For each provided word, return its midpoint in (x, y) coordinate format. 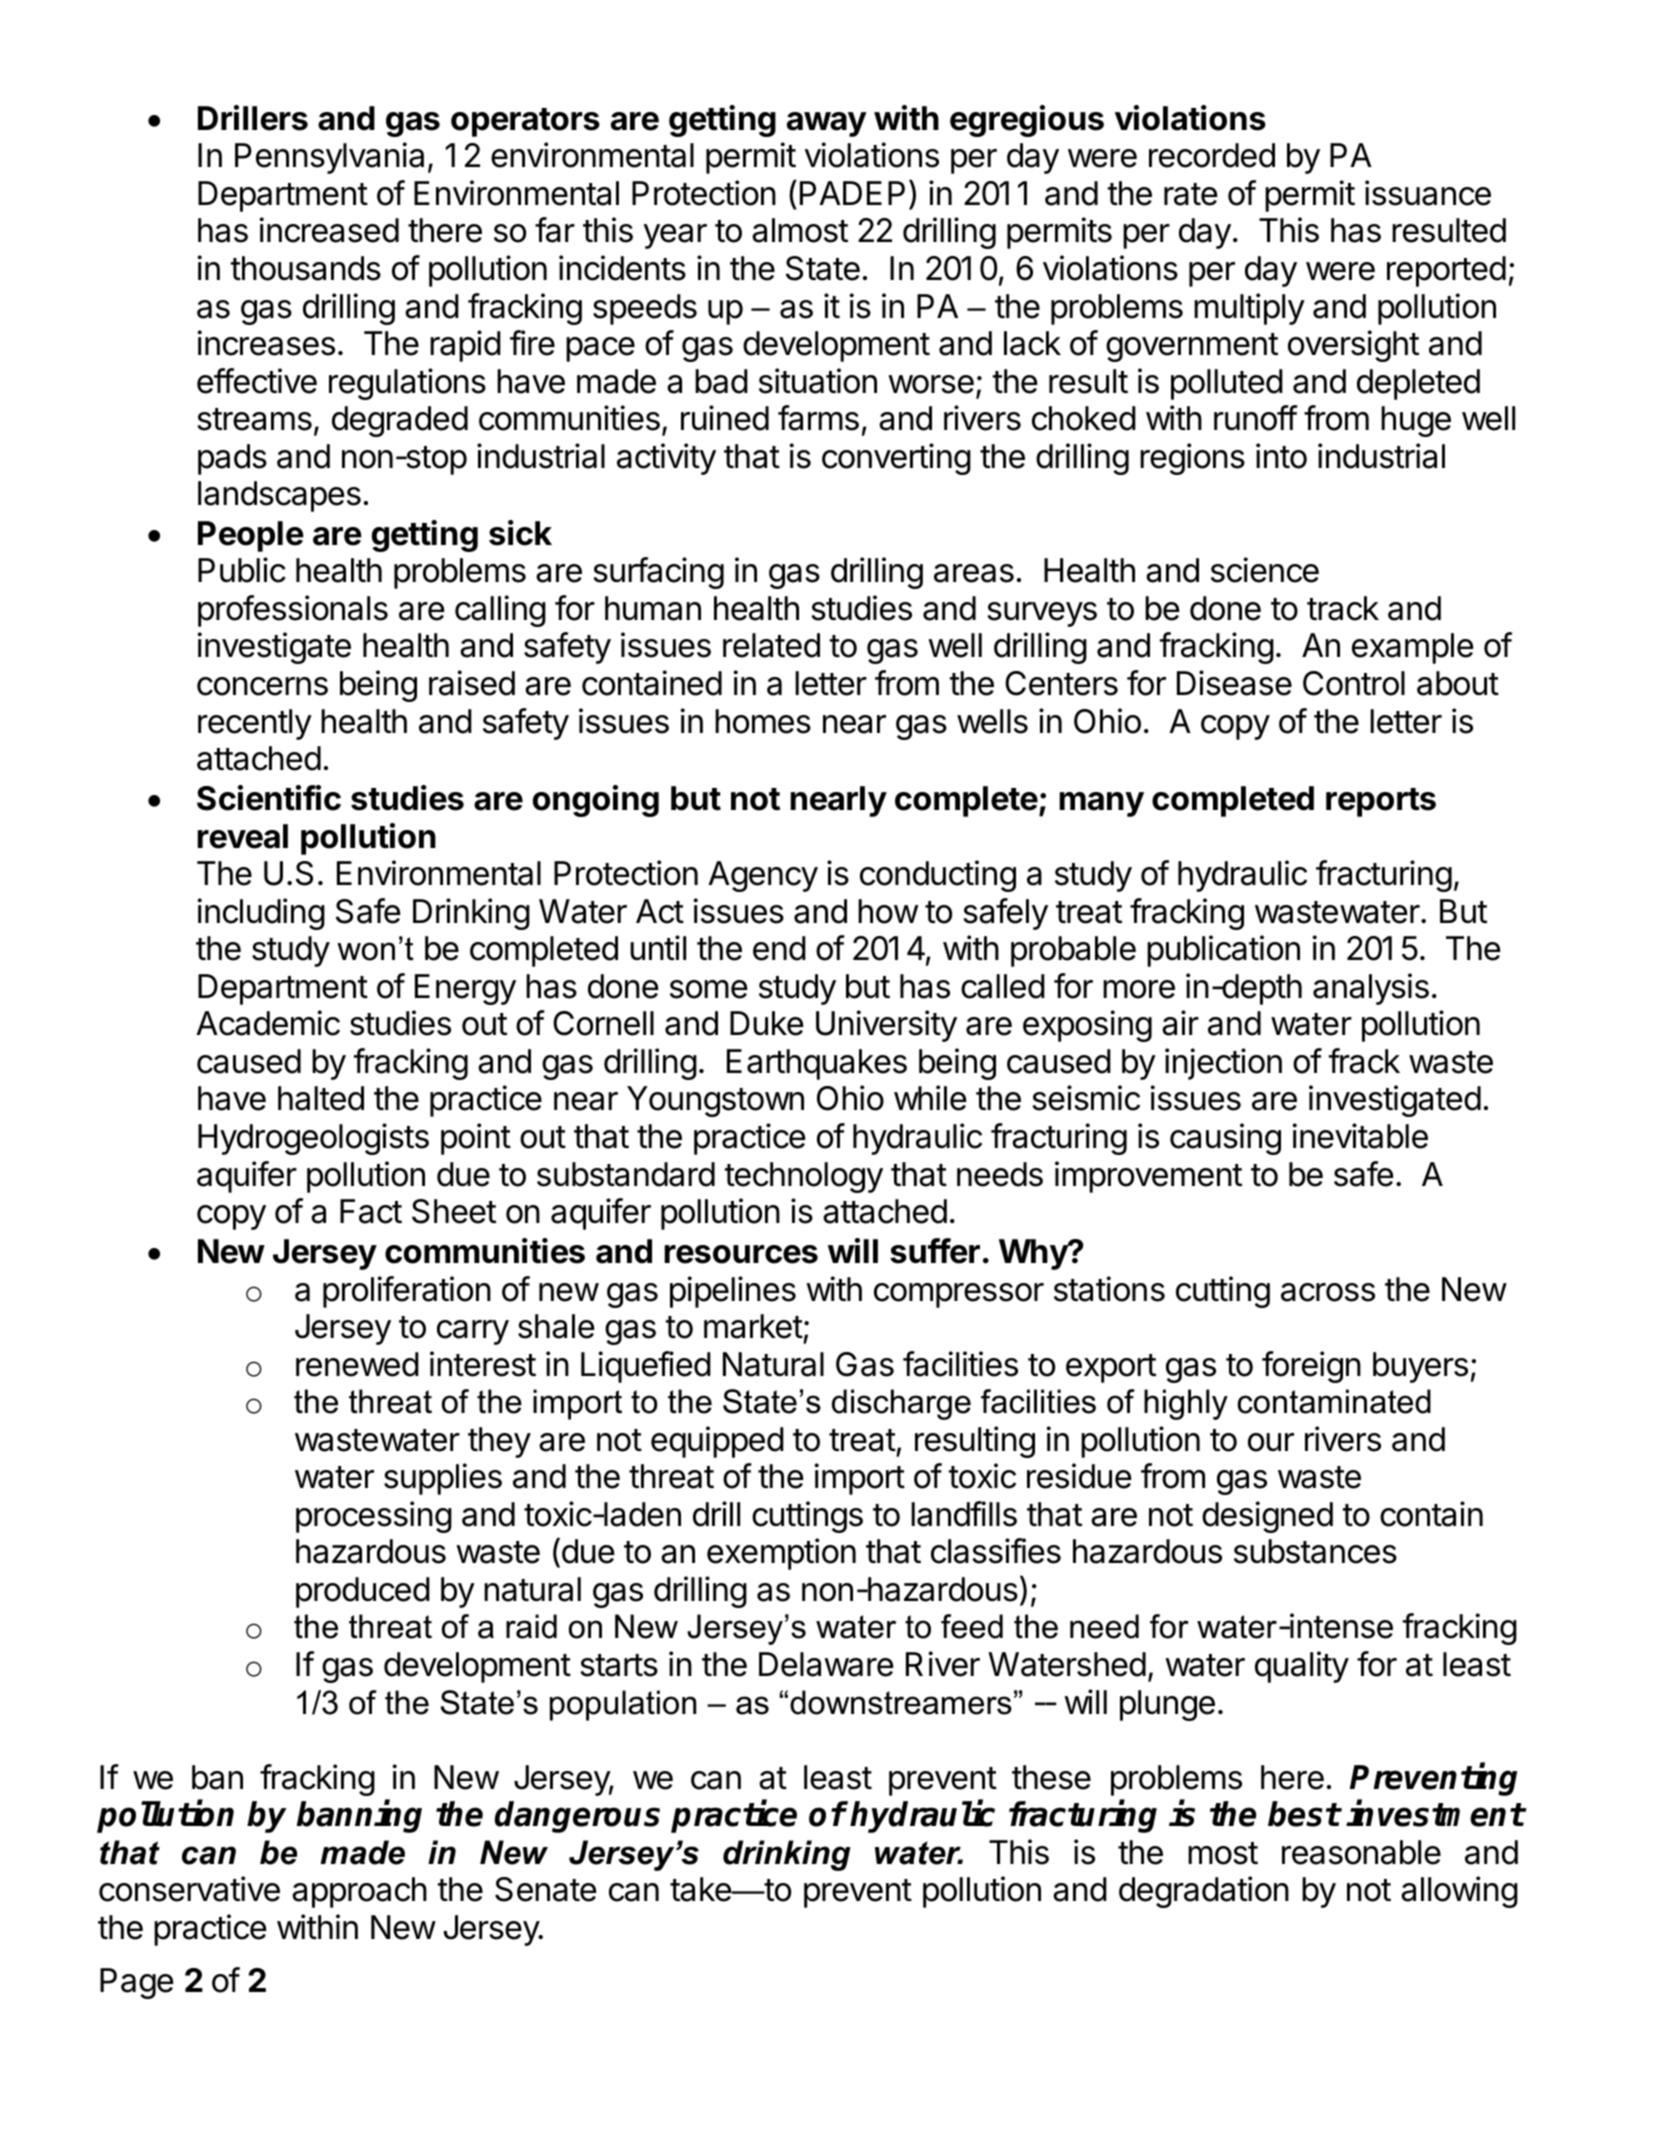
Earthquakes (817, 1064)
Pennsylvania (329, 158)
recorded (1212, 155)
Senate (545, 1889)
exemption (781, 1554)
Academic (268, 1023)
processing (374, 1517)
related (771, 645)
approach (359, 1892)
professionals (293, 611)
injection (1223, 1064)
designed (1267, 1517)
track (1343, 608)
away (827, 124)
